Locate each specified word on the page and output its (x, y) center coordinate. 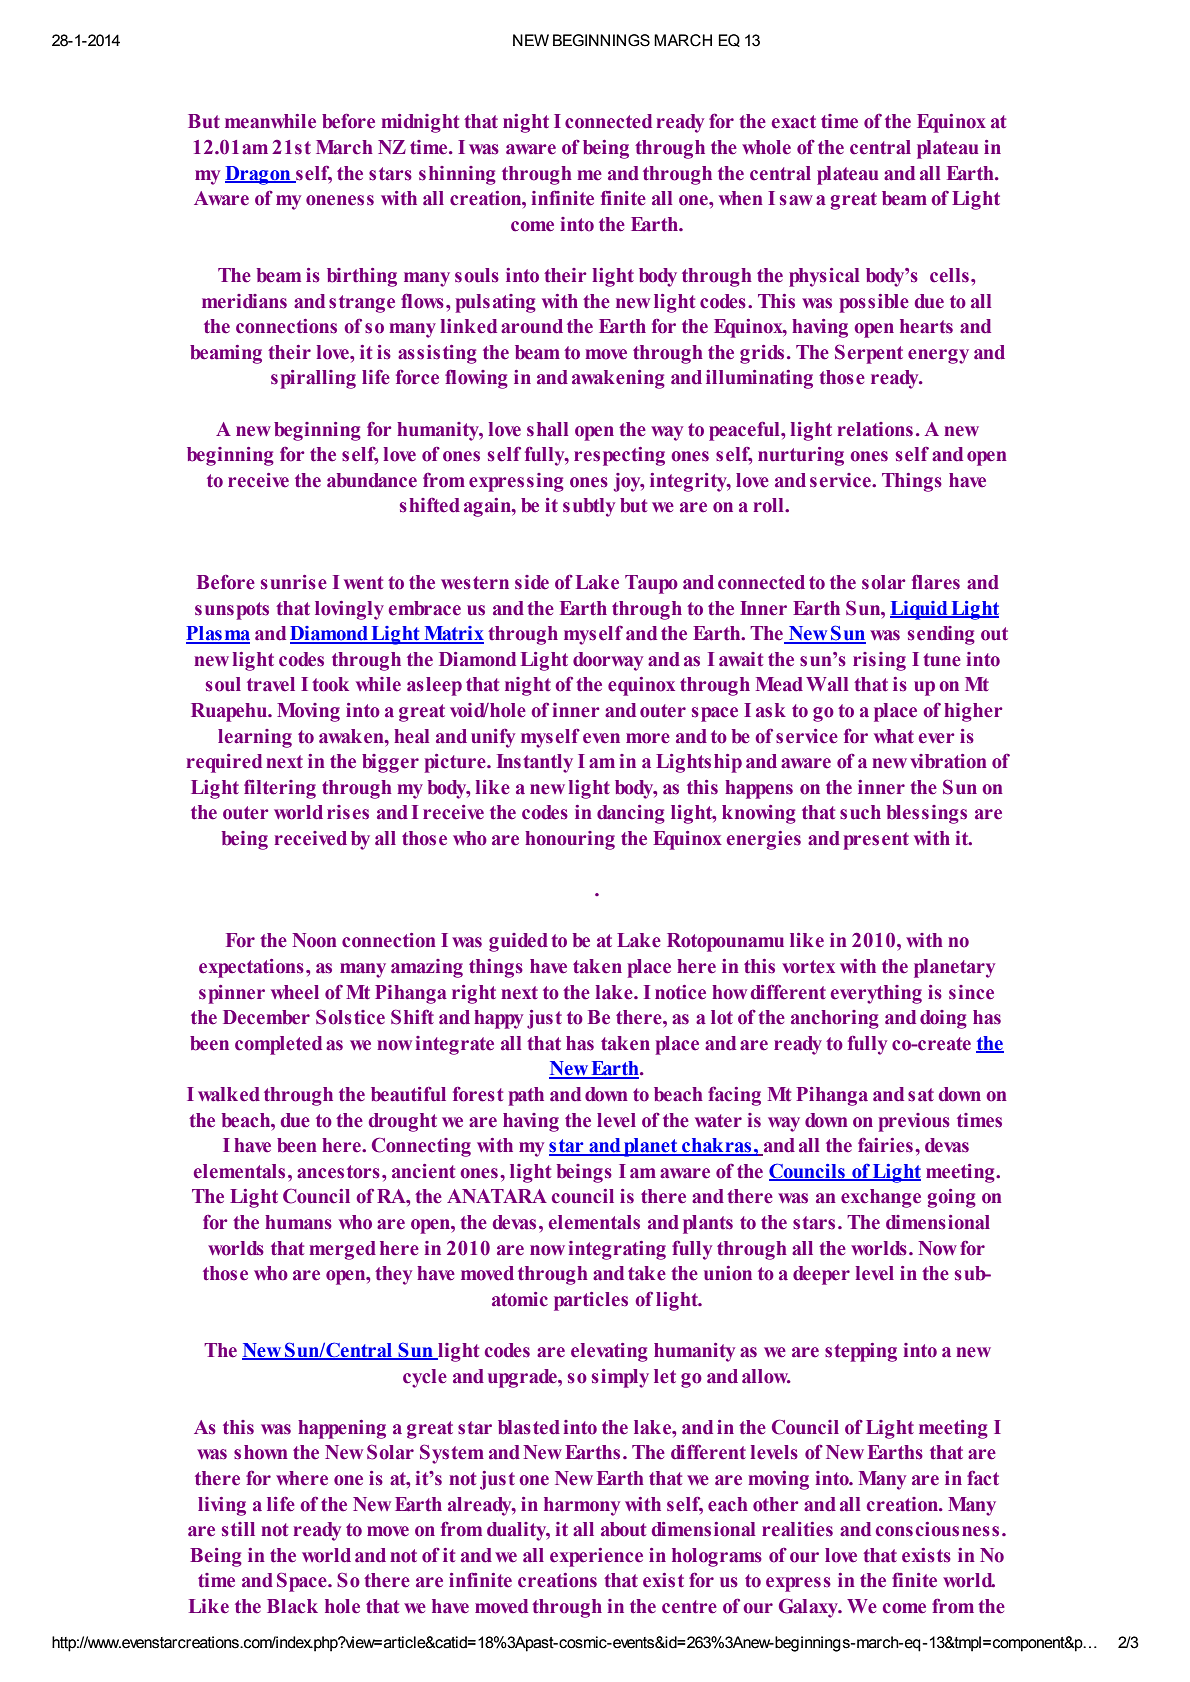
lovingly (349, 610)
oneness (340, 200)
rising (879, 661)
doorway (608, 661)
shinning (457, 175)
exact (794, 122)
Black (292, 1606)
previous (914, 1122)
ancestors (338, 1172)
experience (596, 1557)
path (526, 1096)
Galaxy (810, 1608)
